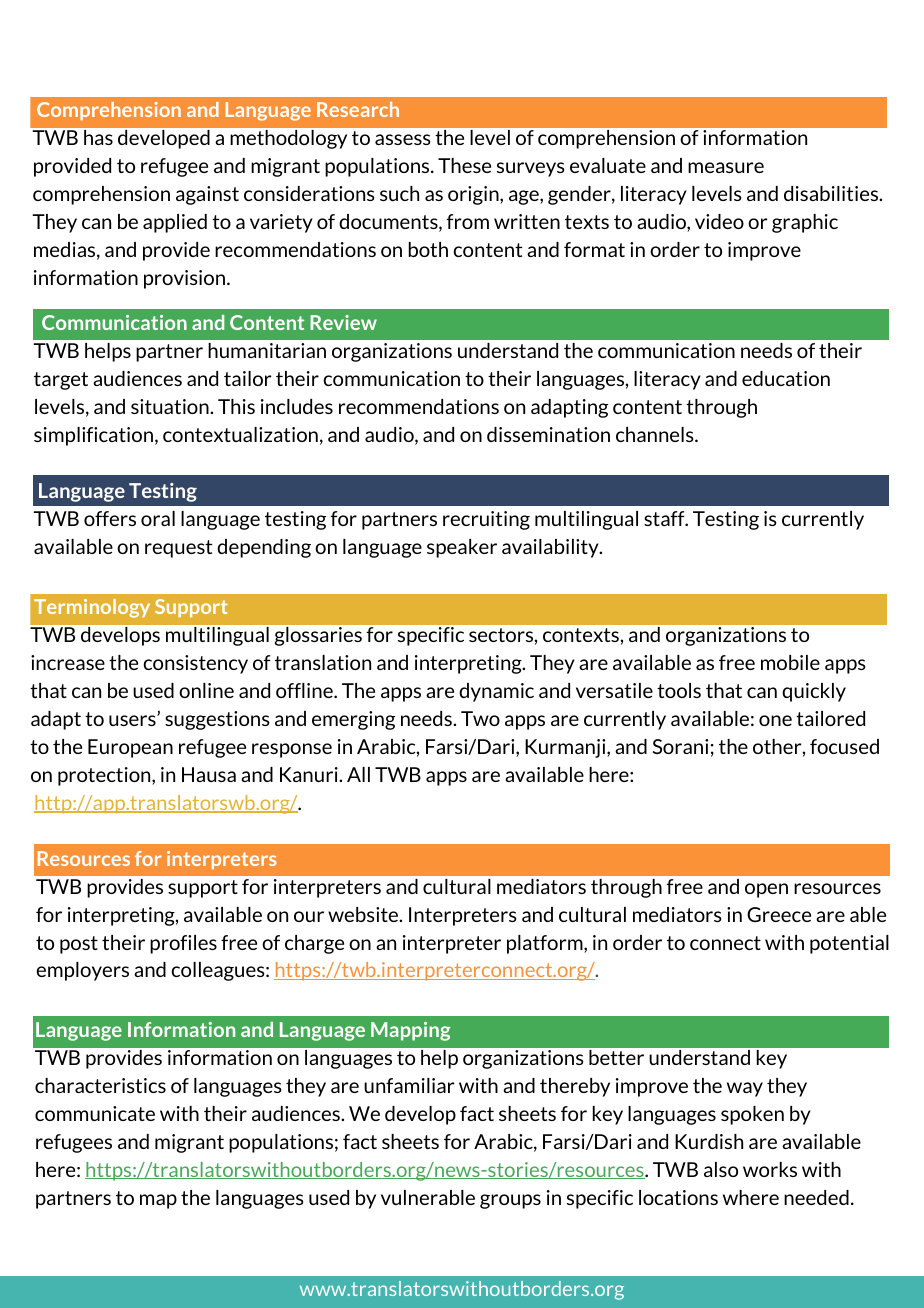 This document has width=924, height=1308. What do you see at coordinates (207, 195) in the document?
I see `against` at bounding box center [207, 195].
